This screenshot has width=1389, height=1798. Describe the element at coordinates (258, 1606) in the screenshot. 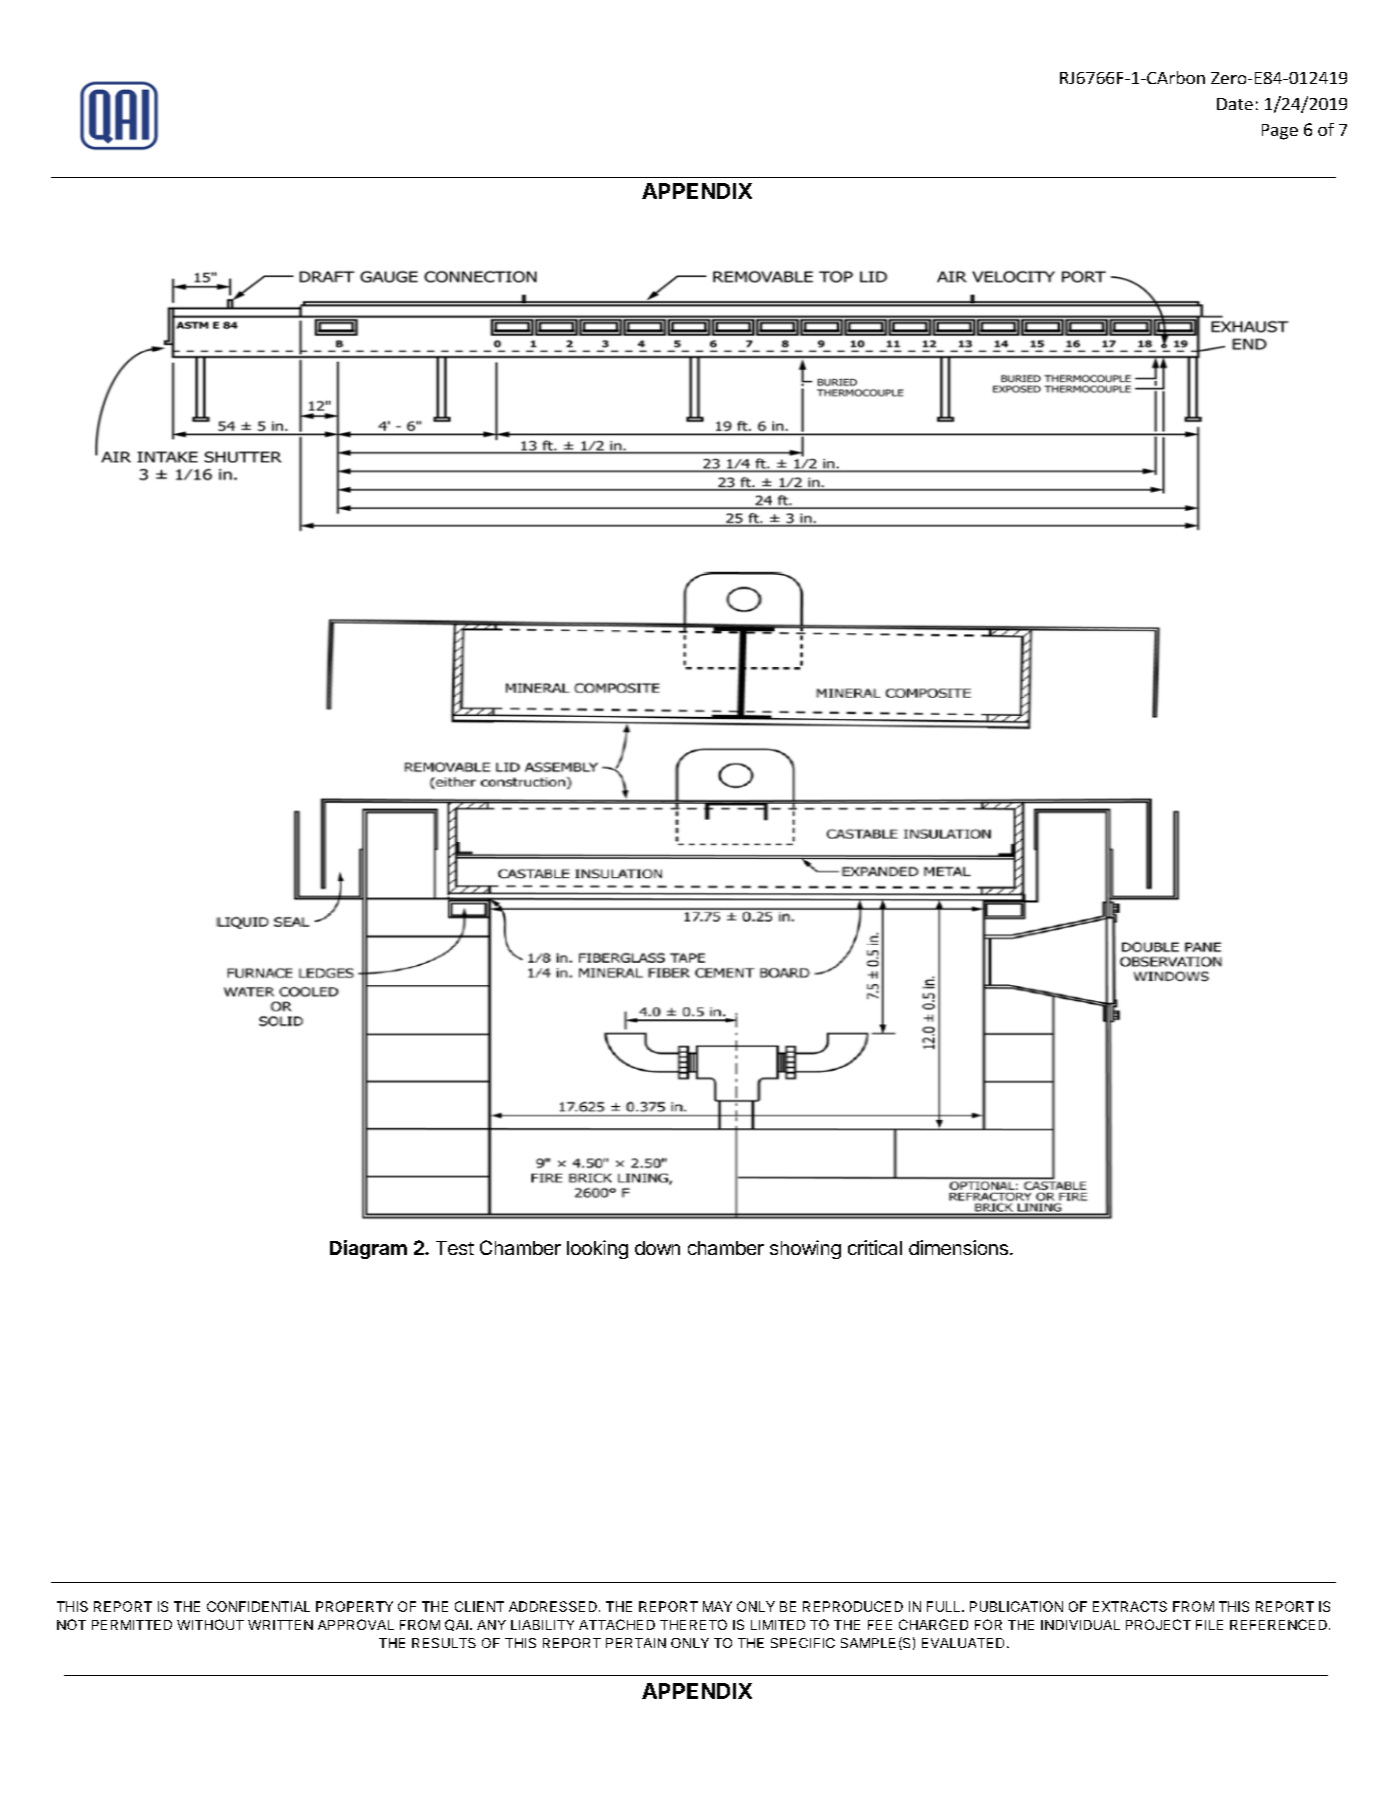

I see `CONFIDENTIAL` at that location.
